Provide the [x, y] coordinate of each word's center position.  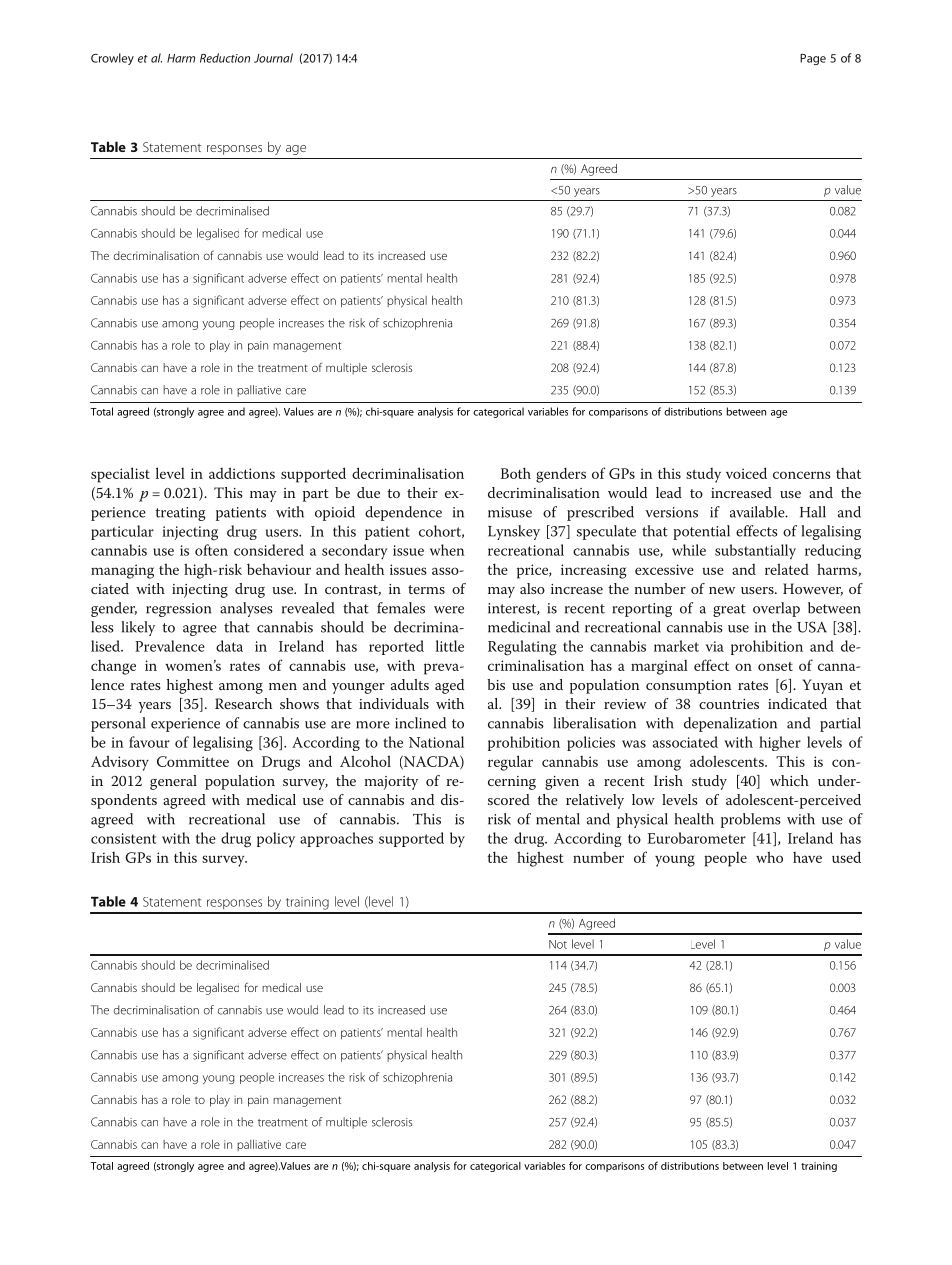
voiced [746, 473]
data [229, 646]
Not [558, 944]
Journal [273, 58]
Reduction [225, 58]
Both [516, 473]
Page [813, 59]
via [715, 646]
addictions [242, 473]
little [450, 646]
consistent [124, 838]
